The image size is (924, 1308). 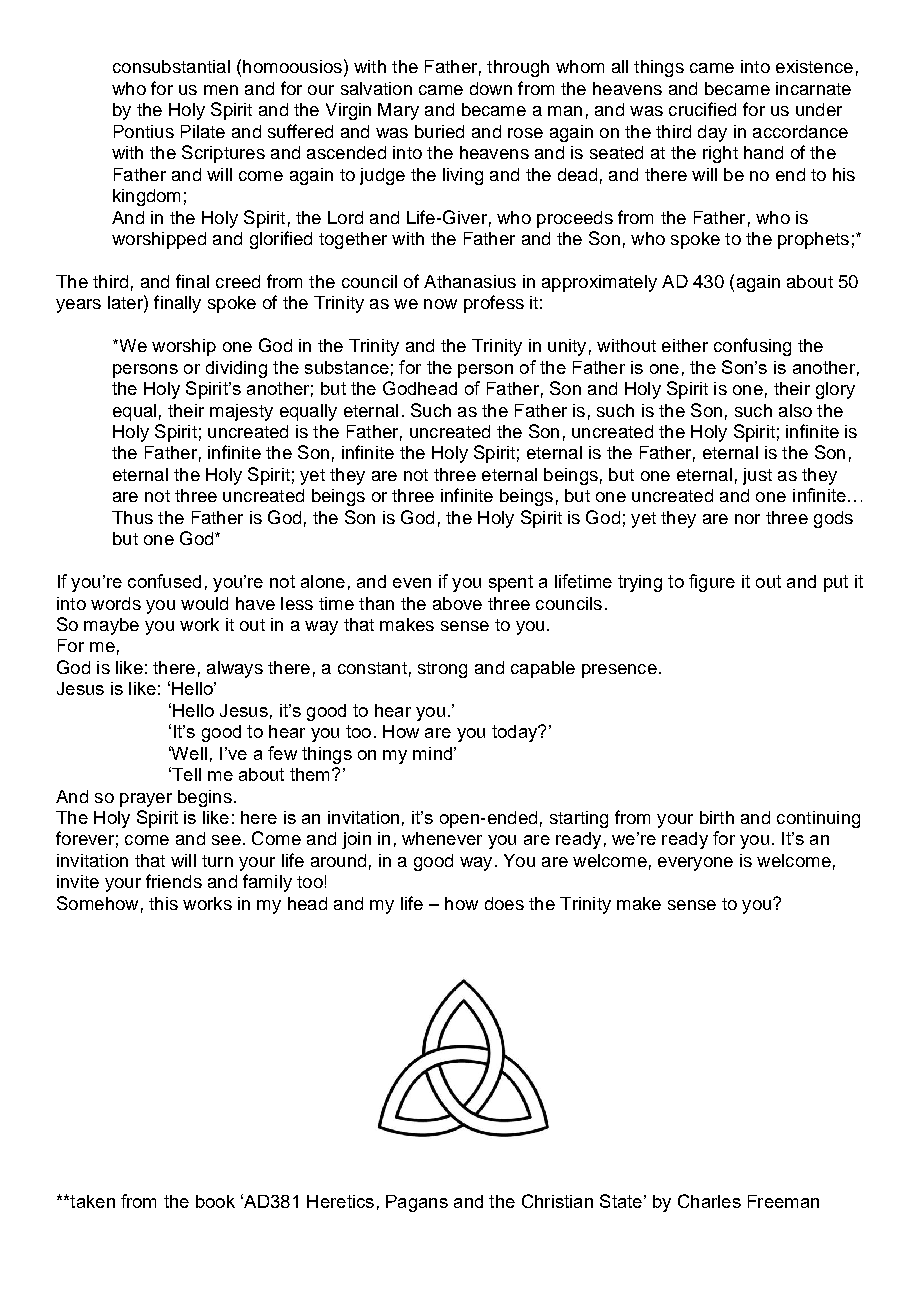 What do you see at coordinates (417, 1203) in the document?
I see `Pagans` at bounding box center [417, 1203].
